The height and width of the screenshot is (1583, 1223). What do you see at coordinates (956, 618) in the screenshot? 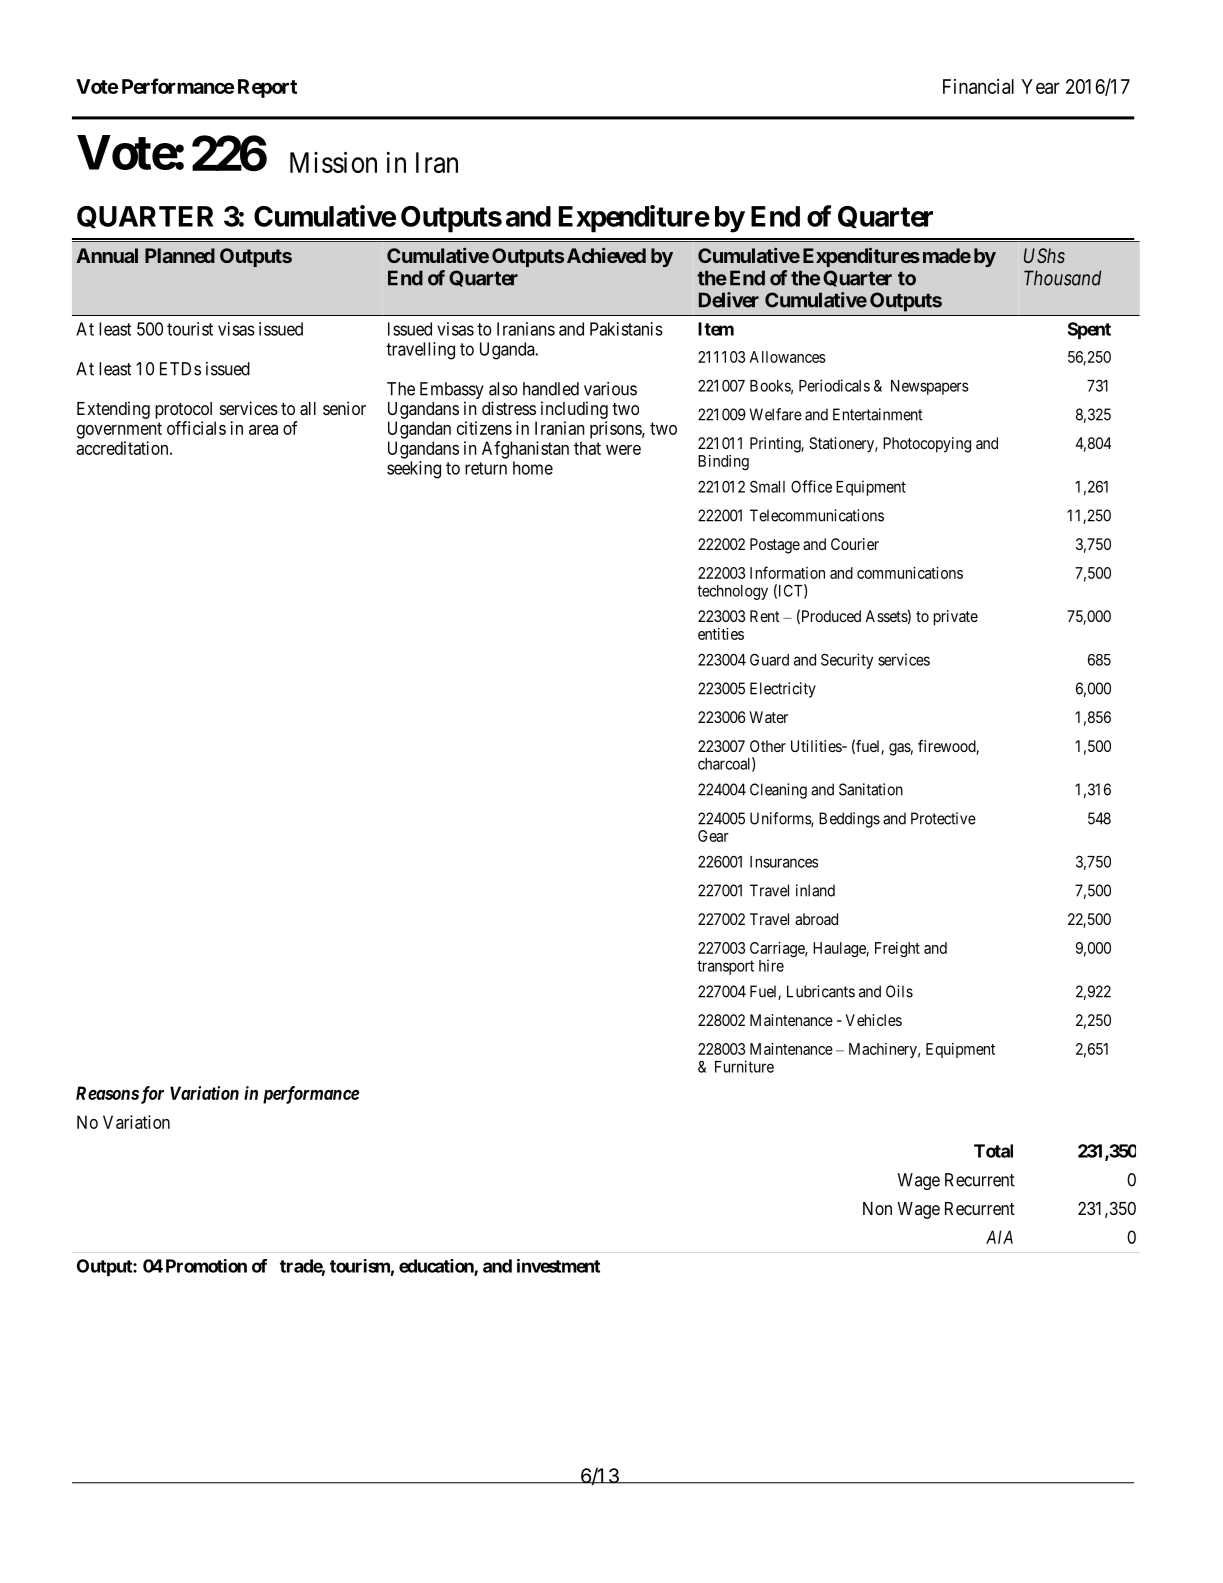
I see `private` at bounding box center [956, 618].
